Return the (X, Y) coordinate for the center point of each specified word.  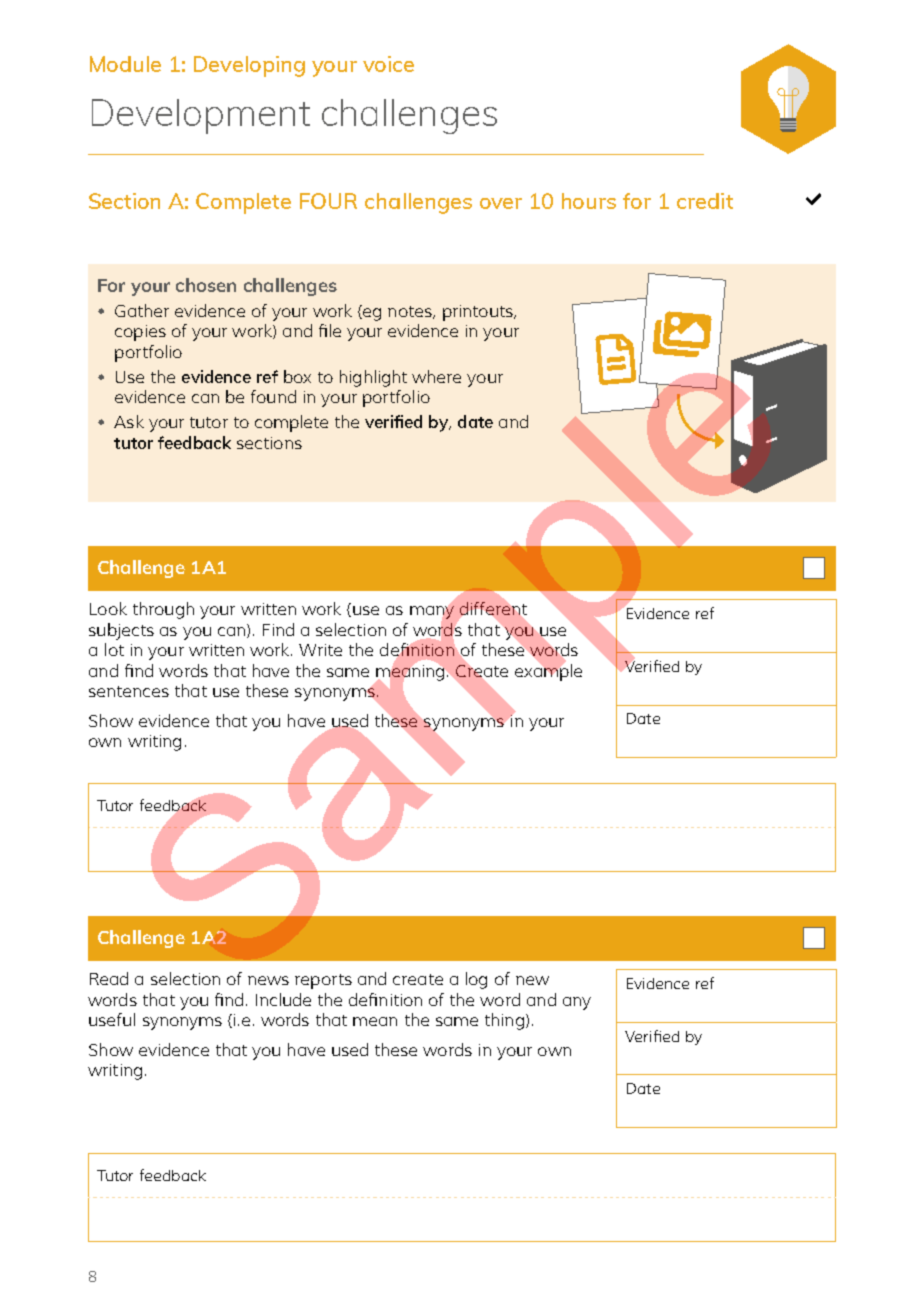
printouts (479, 313)
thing (504, 1021)
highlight (373, 378)
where (436, 376)
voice (388, 64)
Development (201, 116)
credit (705, 201)
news (268, 980)
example (548, 671)
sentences (129, 691)
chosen (206, 285)
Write (320, 650)
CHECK (813, 199)
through (163, 610)
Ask (129, 421)
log (476, 980)
